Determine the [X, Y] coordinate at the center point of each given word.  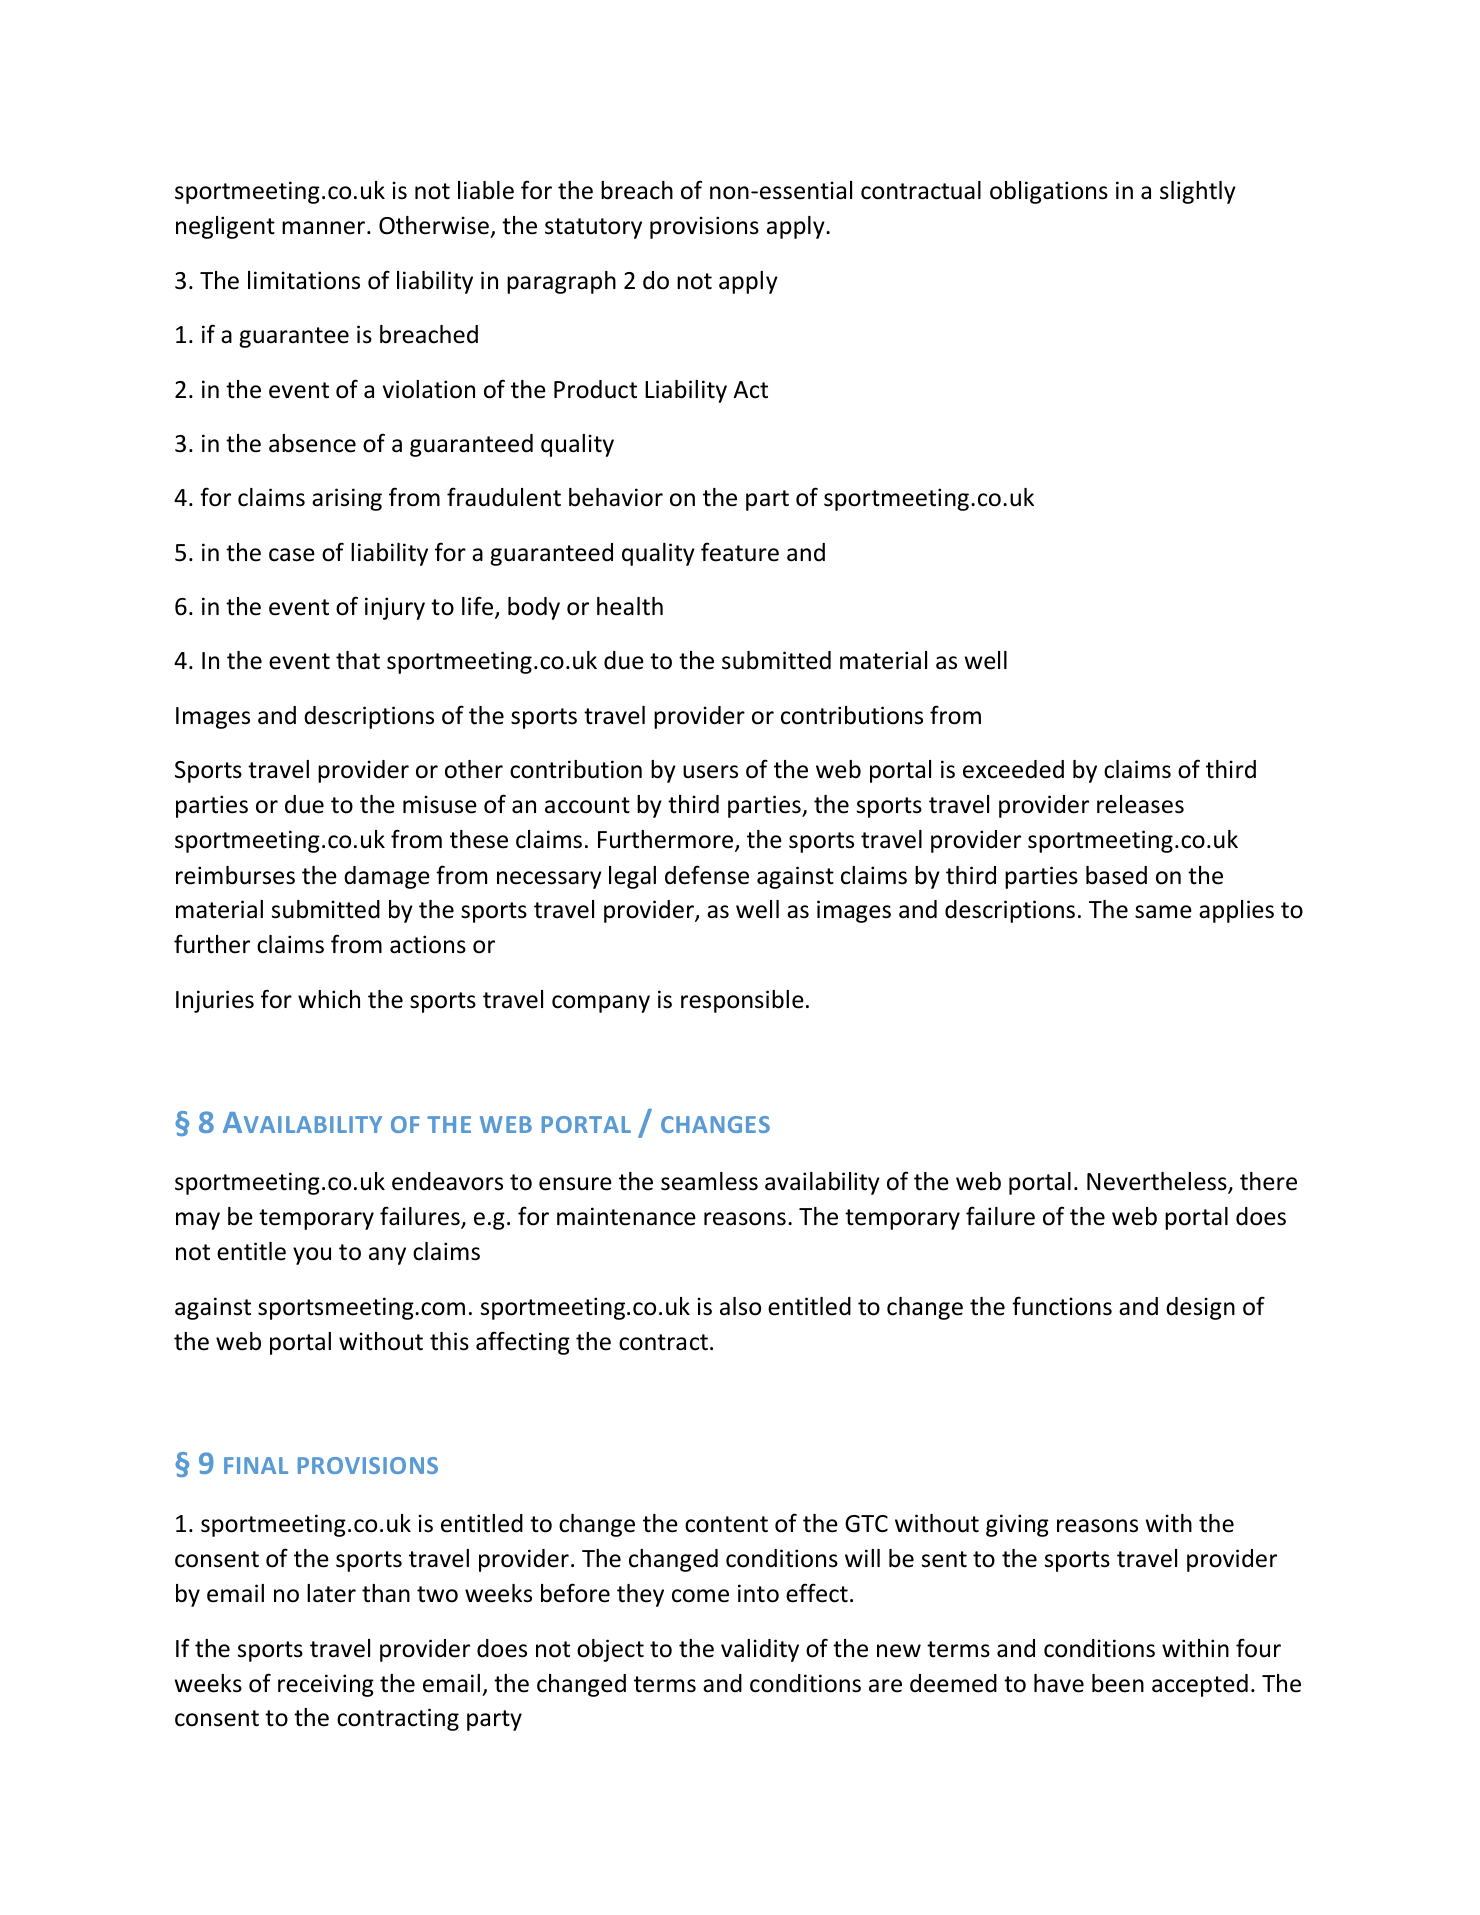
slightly [1198, 192]
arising [347, 499]
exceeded [1013, 769]
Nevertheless [1158, 1182]
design [1200, 1308]
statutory [593, 228]
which [329, 999]
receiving [326, 1685]
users [710, 772]
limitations [304, 280]
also [740, 1306]
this [449, 1341]
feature [740, 552]
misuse [440, 804]
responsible [742, 1001]
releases [1140, 804]
